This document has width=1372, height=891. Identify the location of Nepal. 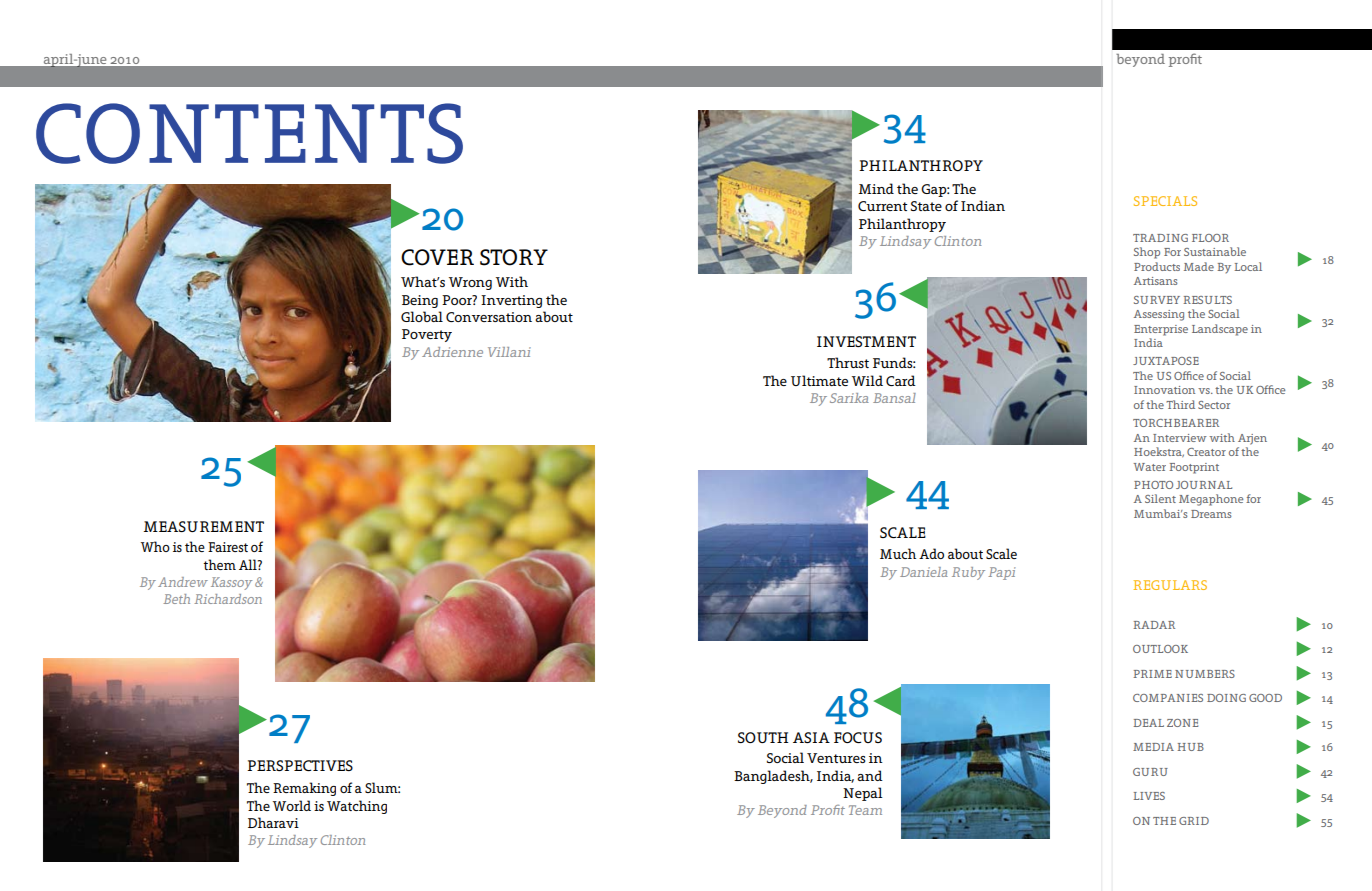
(863, 794).
